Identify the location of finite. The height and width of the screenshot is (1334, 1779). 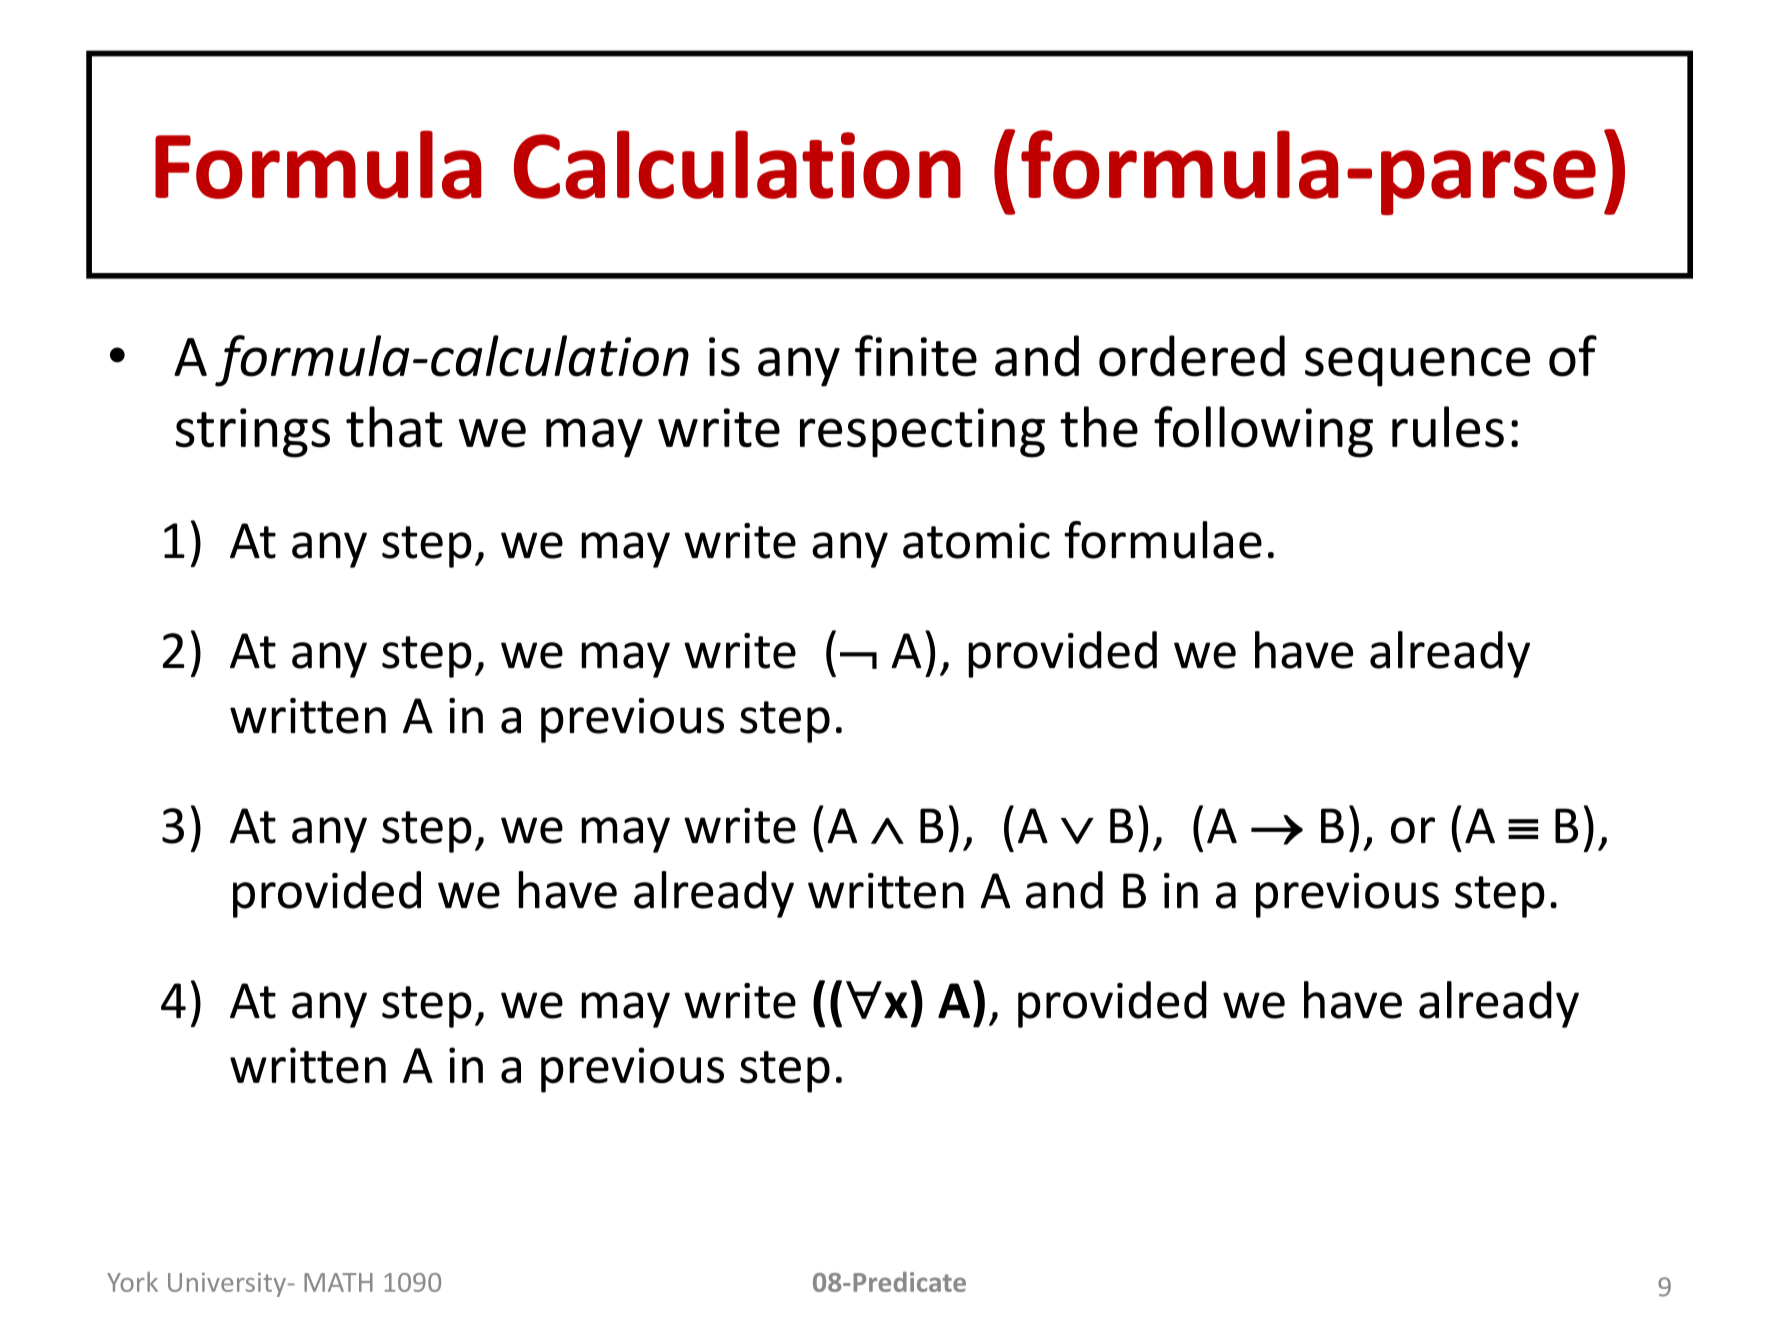
(916, 356).
